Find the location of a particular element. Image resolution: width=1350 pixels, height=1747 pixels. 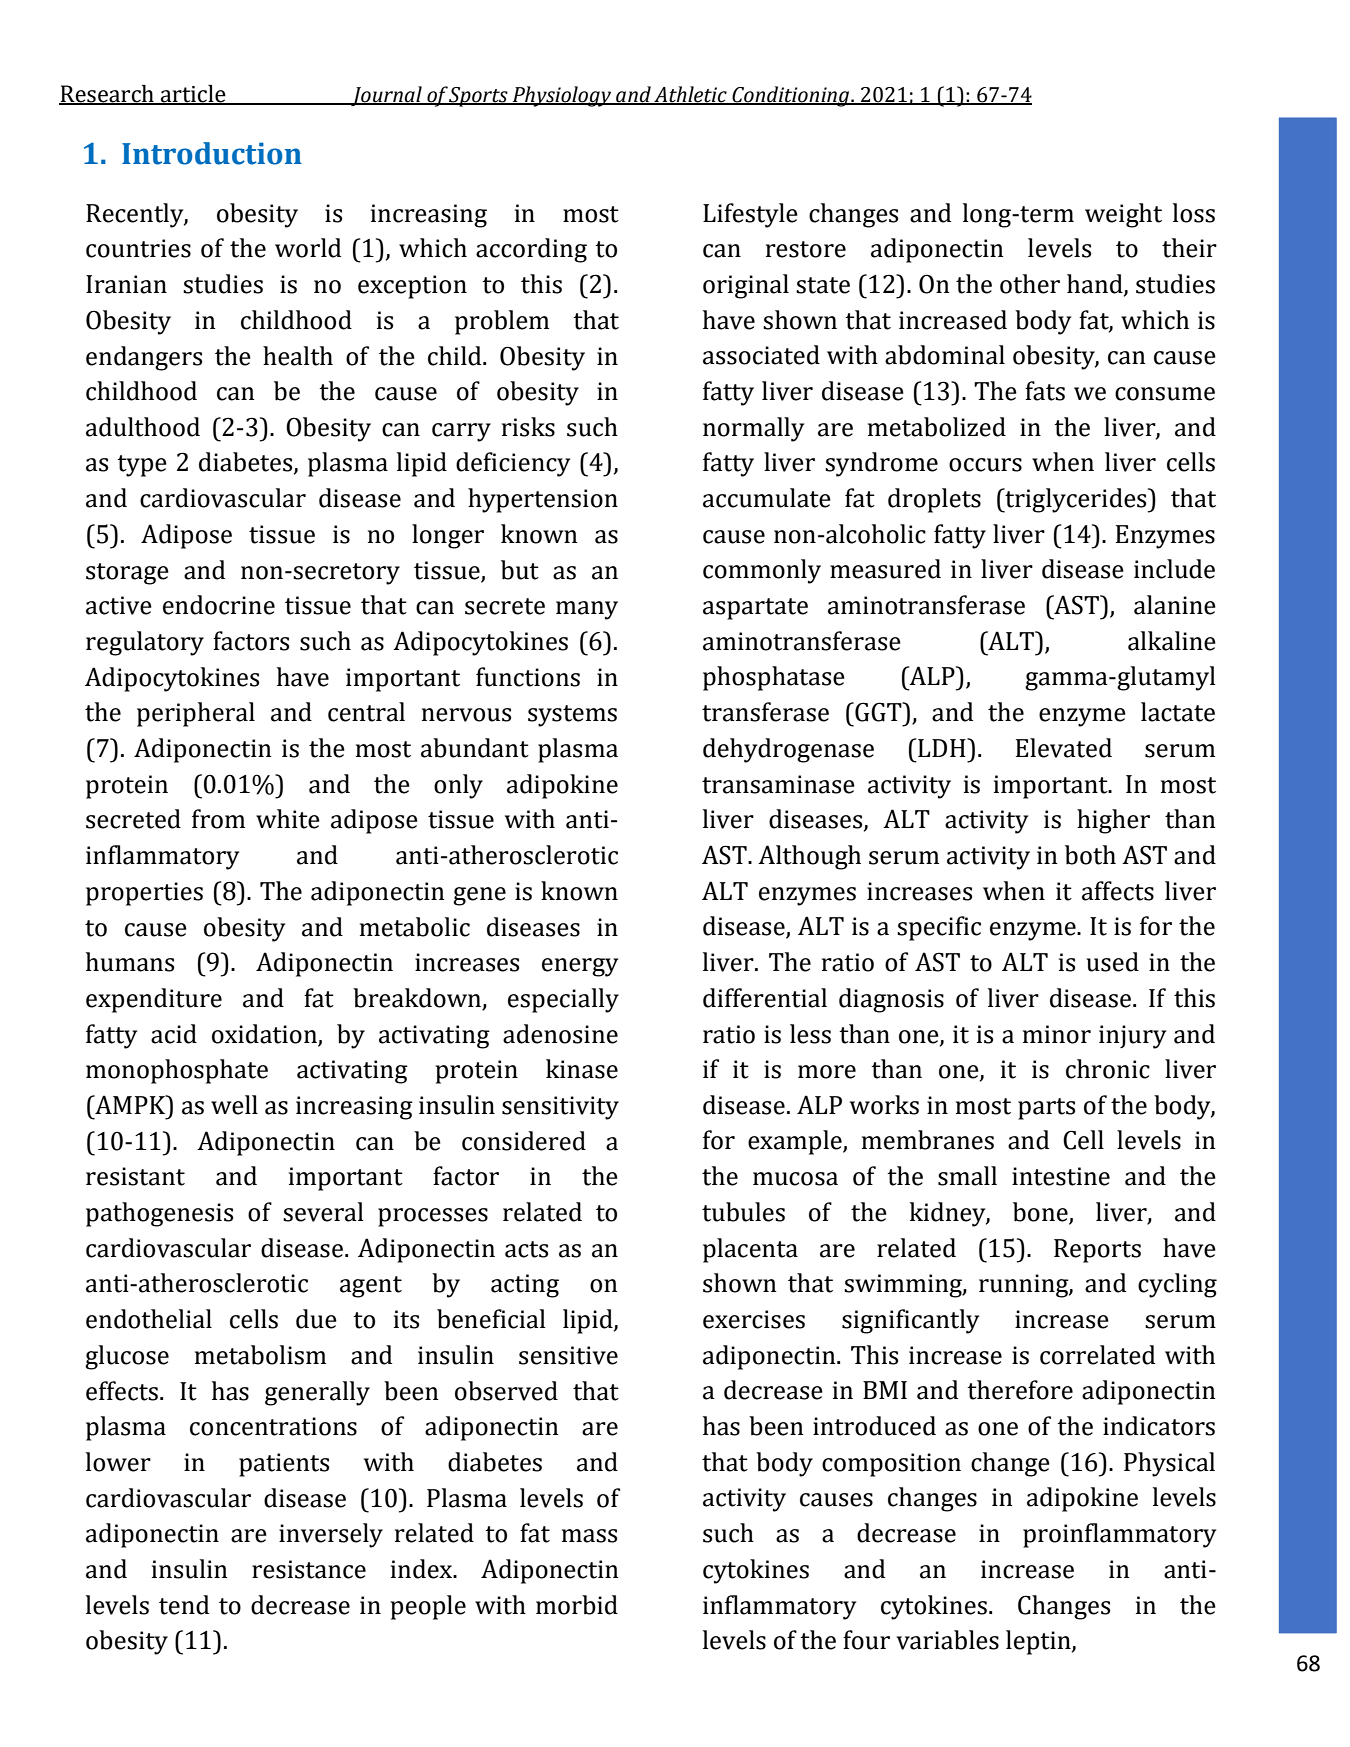

triglycerides is located at coordinates (1076, 500).
